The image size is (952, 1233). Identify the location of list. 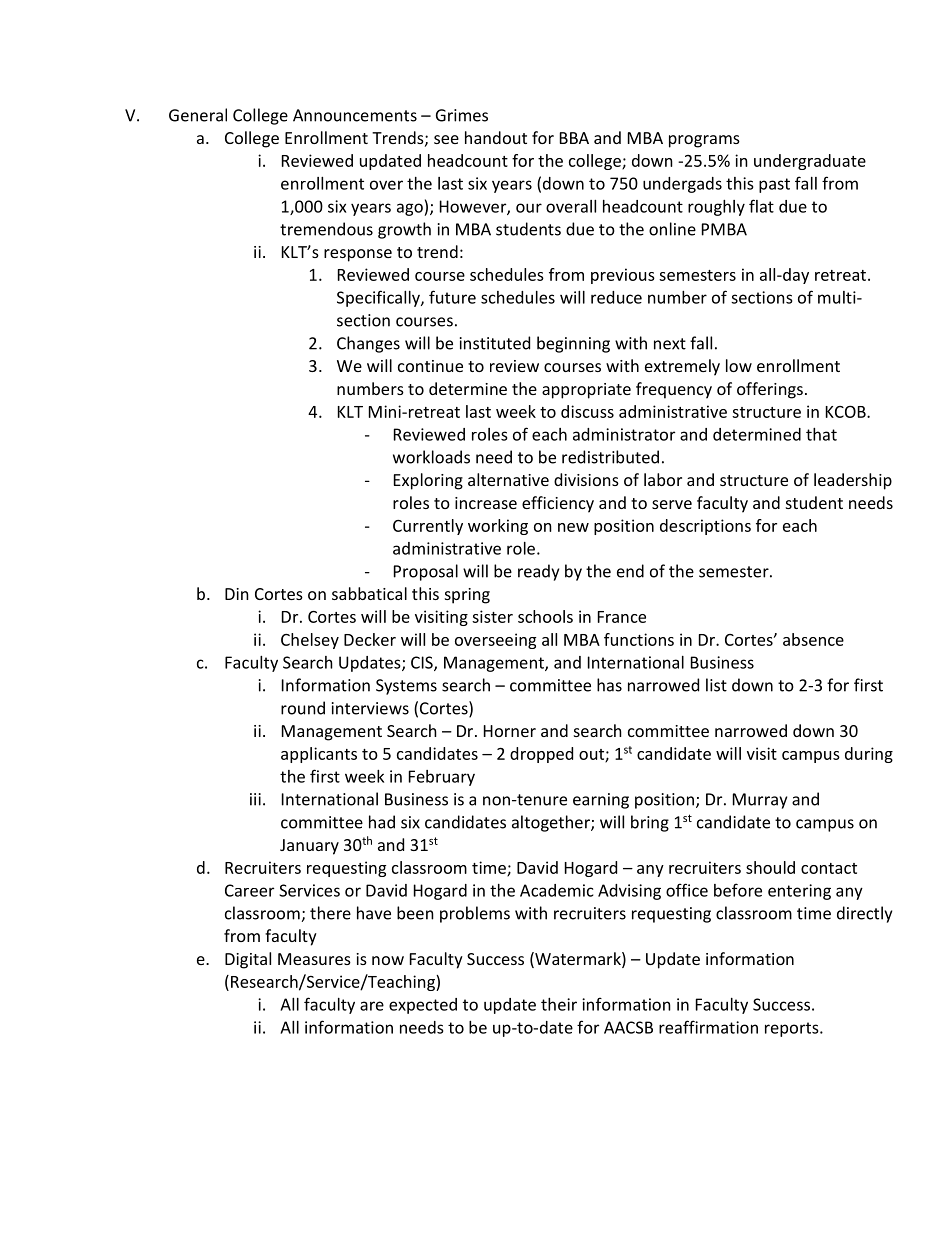
(716, 685).
